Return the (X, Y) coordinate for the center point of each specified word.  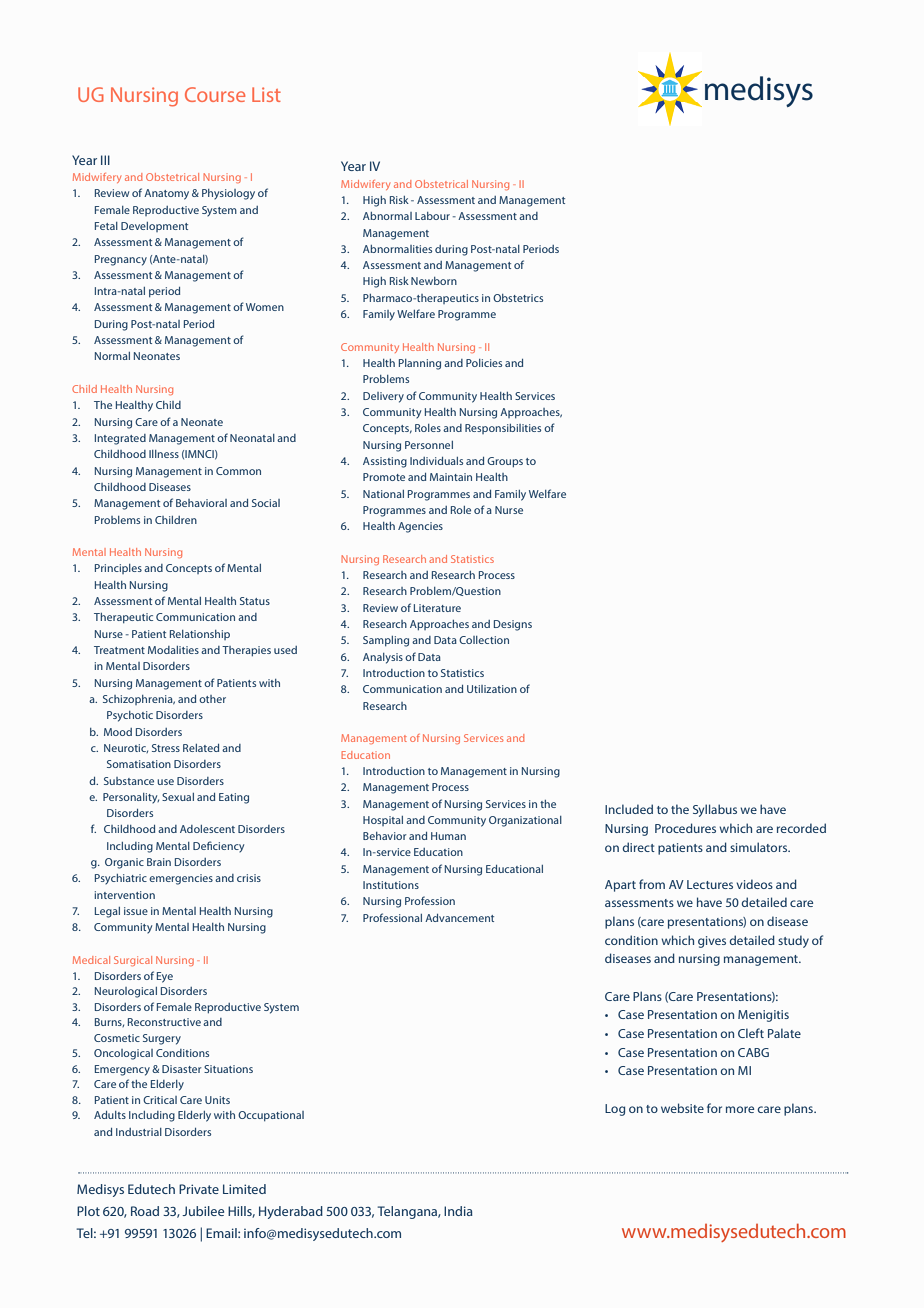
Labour (432, 216)
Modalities (173, 650)
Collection (484, 640)
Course (215, 94)
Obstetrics (518, 298)
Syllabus (715, 810)
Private (199, 1189)
